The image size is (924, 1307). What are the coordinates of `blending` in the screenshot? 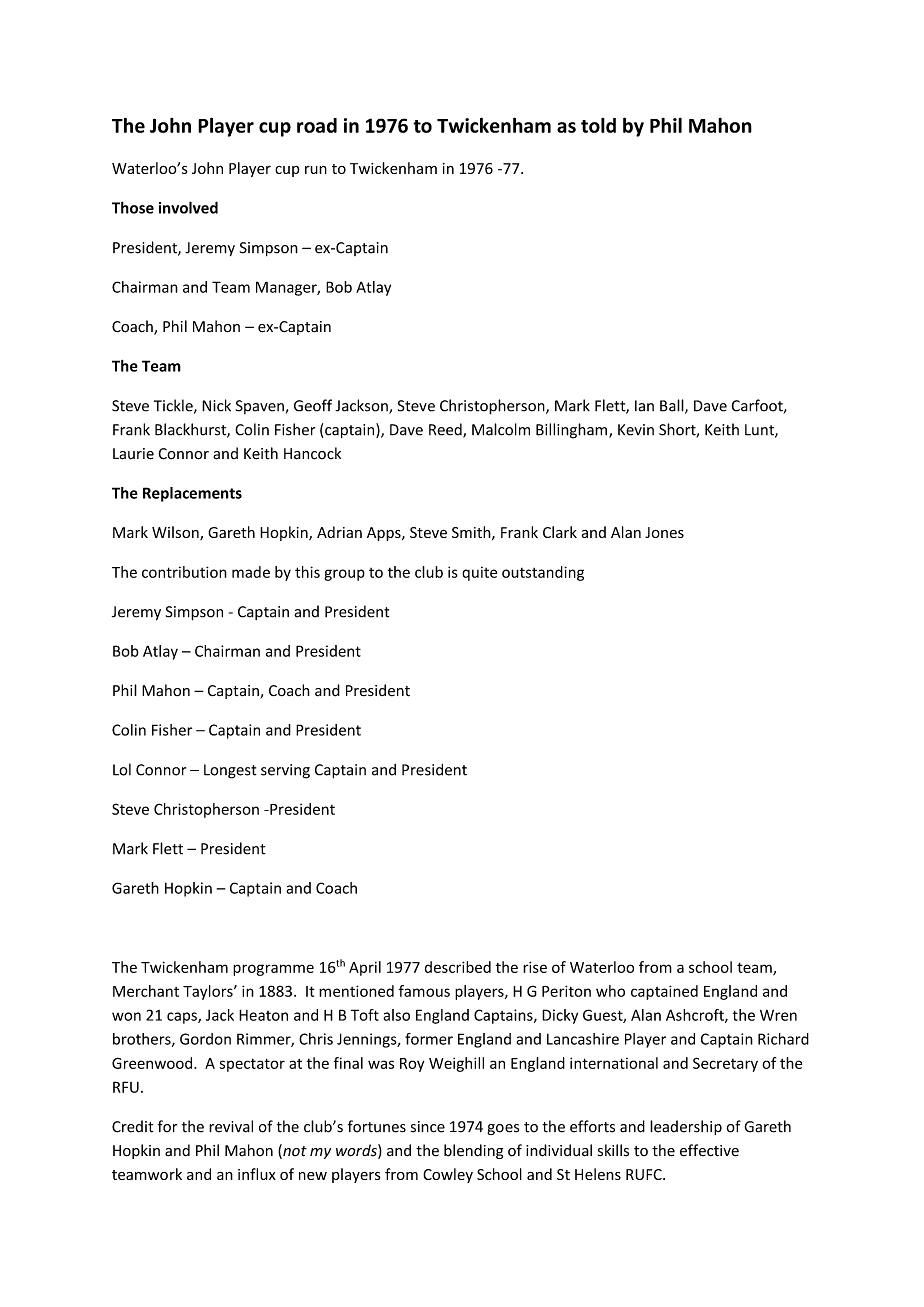 It's located at (473, 1151).
